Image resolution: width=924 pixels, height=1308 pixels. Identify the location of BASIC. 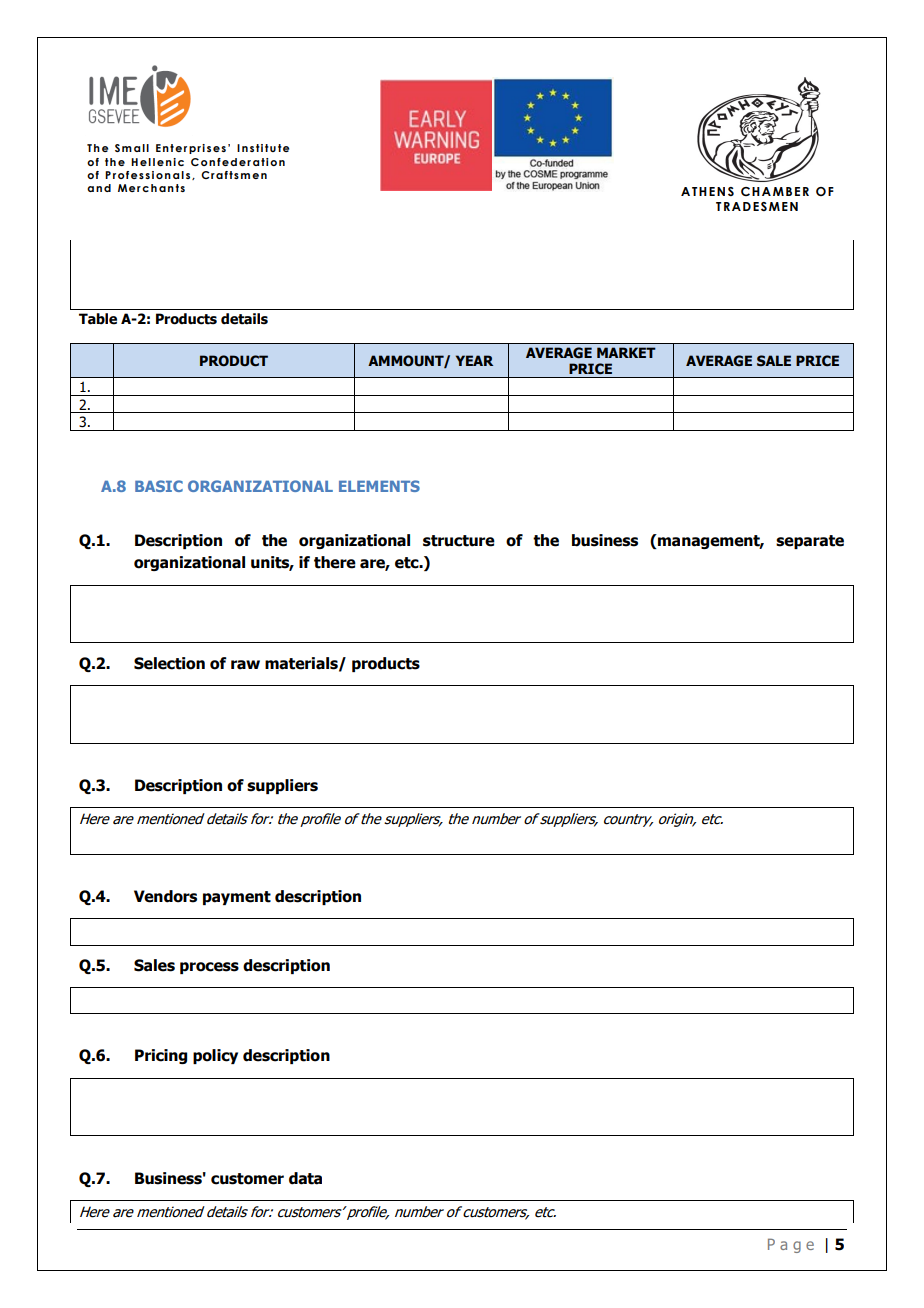
(159, 486).
